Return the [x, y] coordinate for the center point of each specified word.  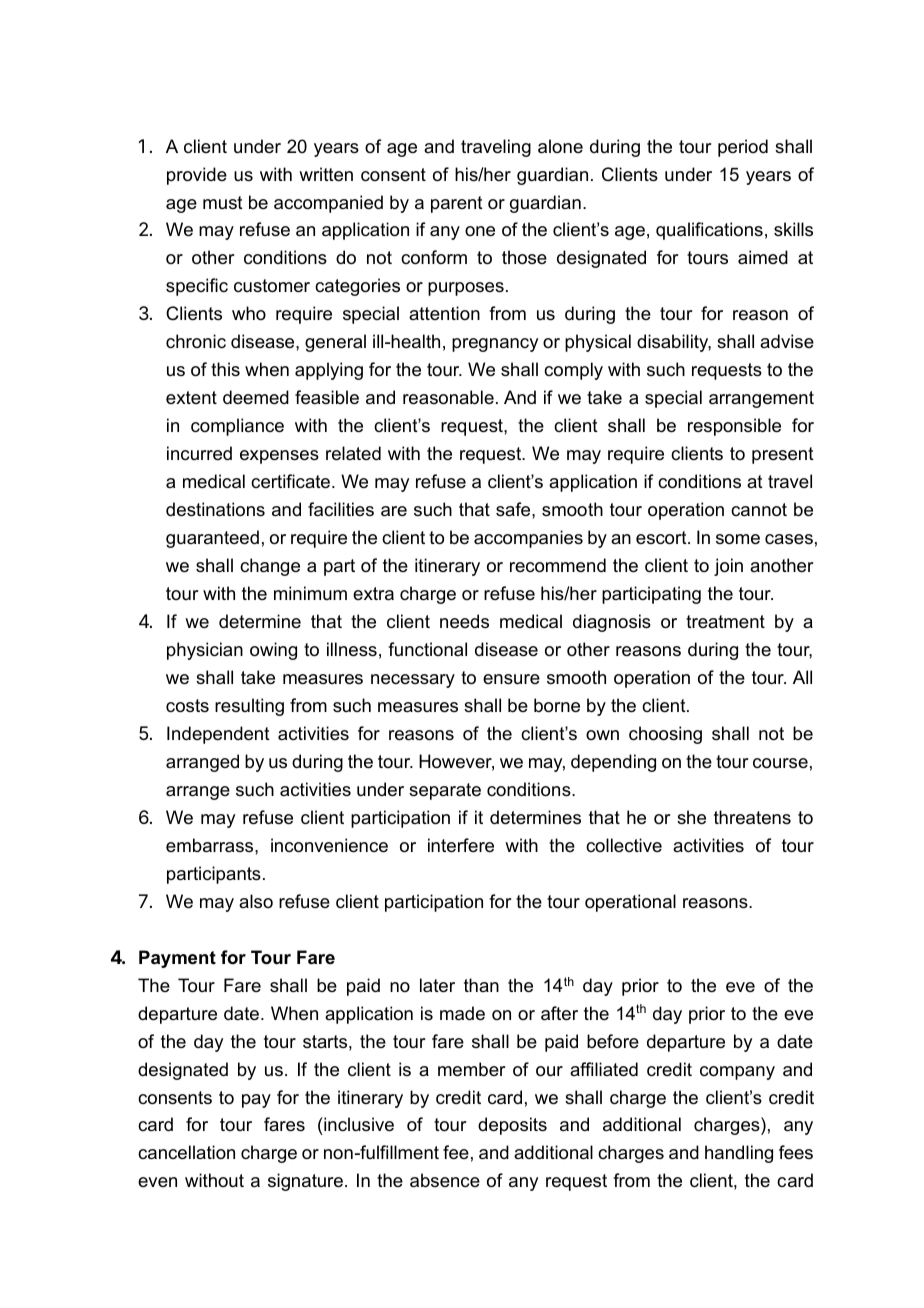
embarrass [211, 845]
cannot [759, 510]
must [223, 202]
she [691, 817]
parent [457, 204]
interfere [461, 845]
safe [514, 509]
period [743, 148]
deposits [512, 1126]
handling [739, 1154]
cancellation [186, 1152]
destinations [215, 509]
